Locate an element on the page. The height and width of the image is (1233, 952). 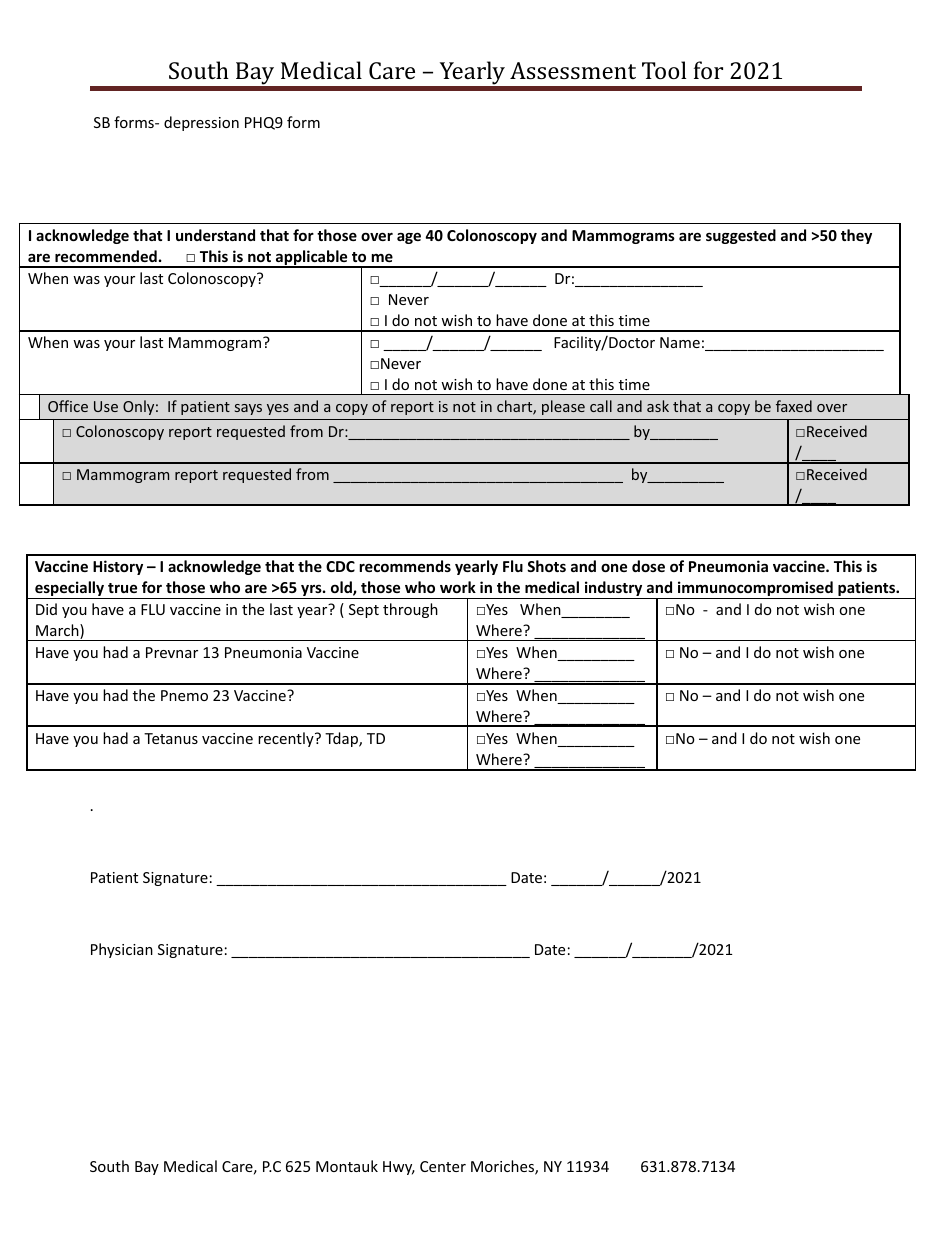
Use is located at coordinates (106, 406).
